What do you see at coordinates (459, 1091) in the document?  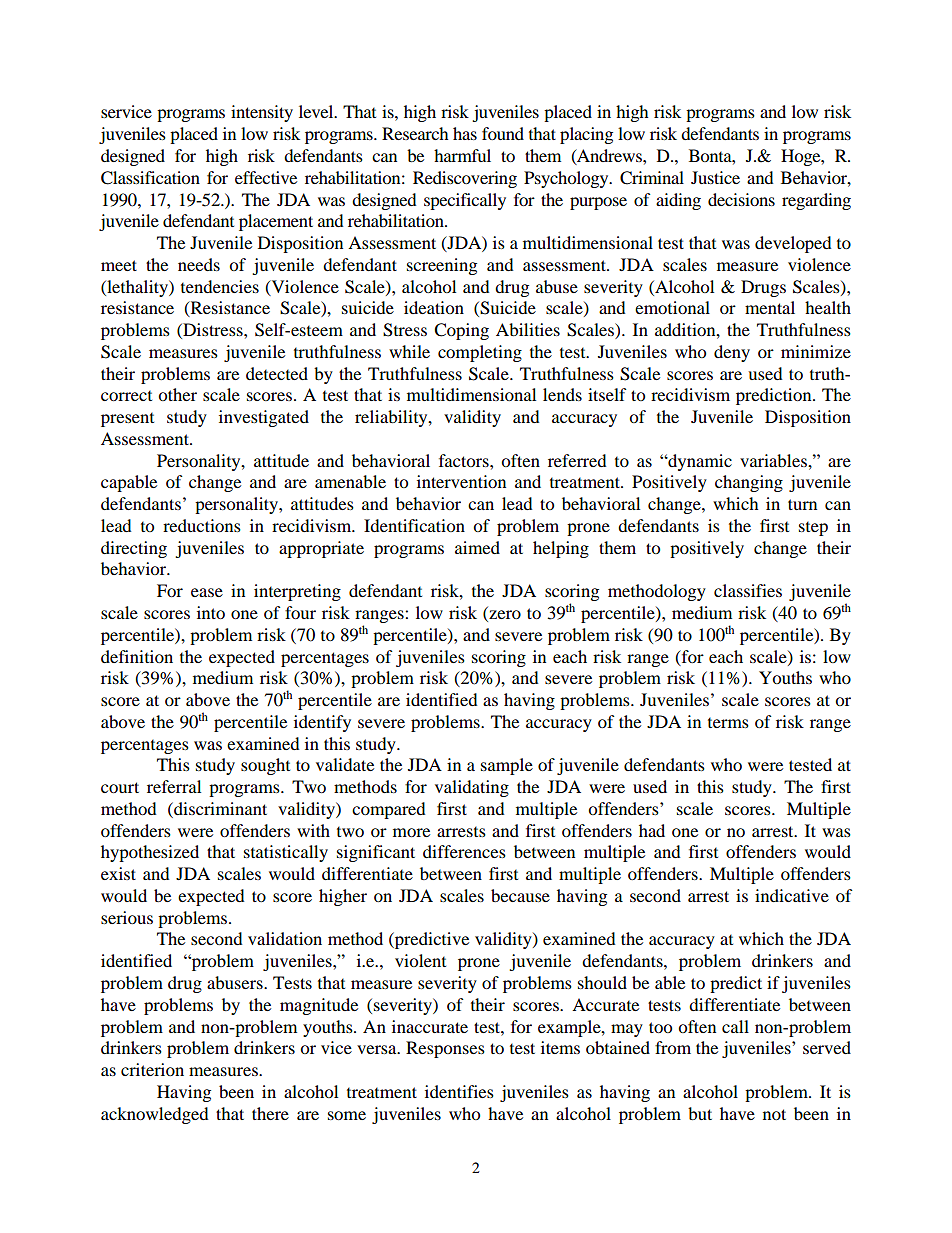 I see `identifies` at bounding box center [459, 1091].
